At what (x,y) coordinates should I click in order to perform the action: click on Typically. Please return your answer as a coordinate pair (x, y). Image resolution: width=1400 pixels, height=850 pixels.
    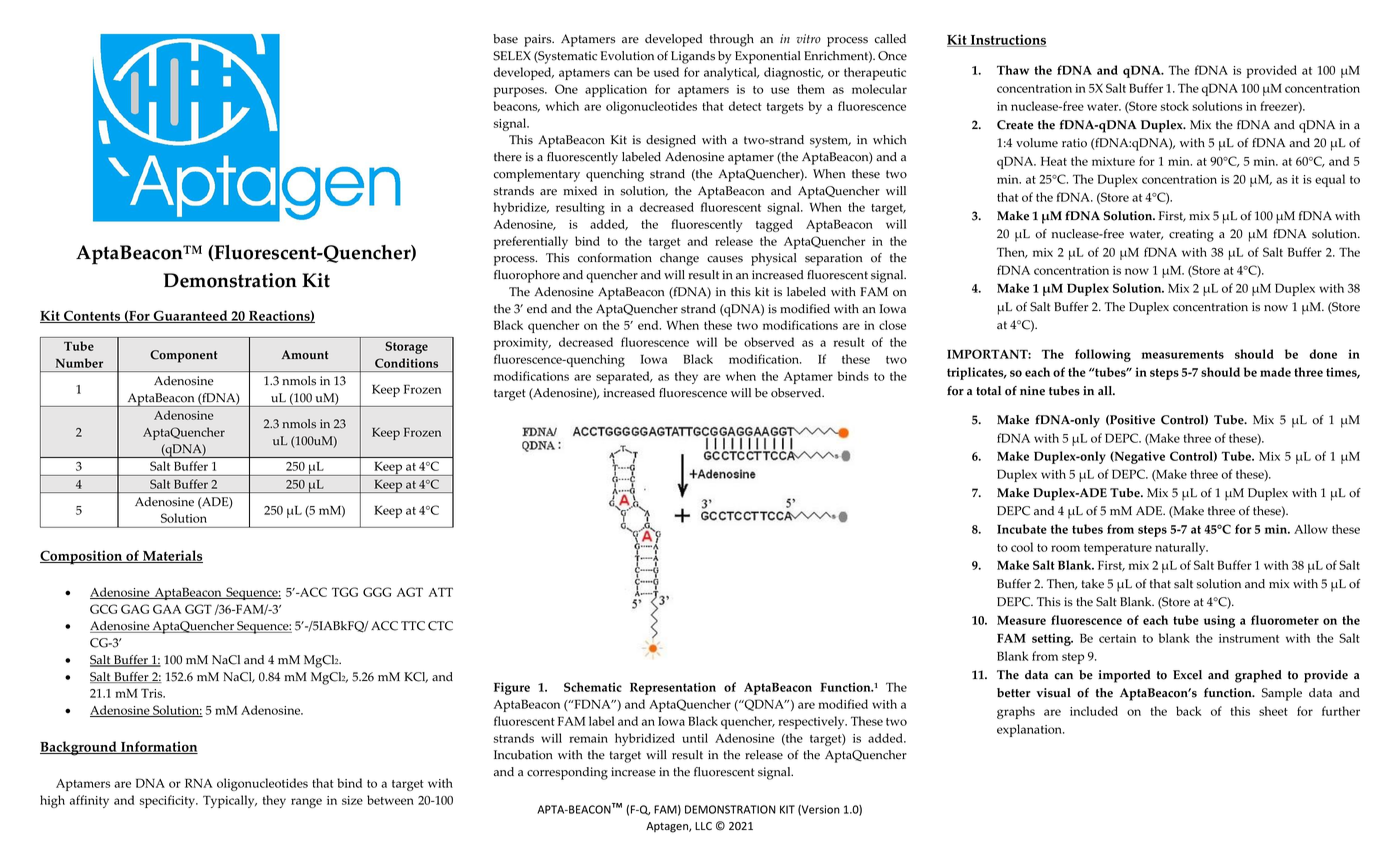
    Looking at the image, I should click on (230, 801).
